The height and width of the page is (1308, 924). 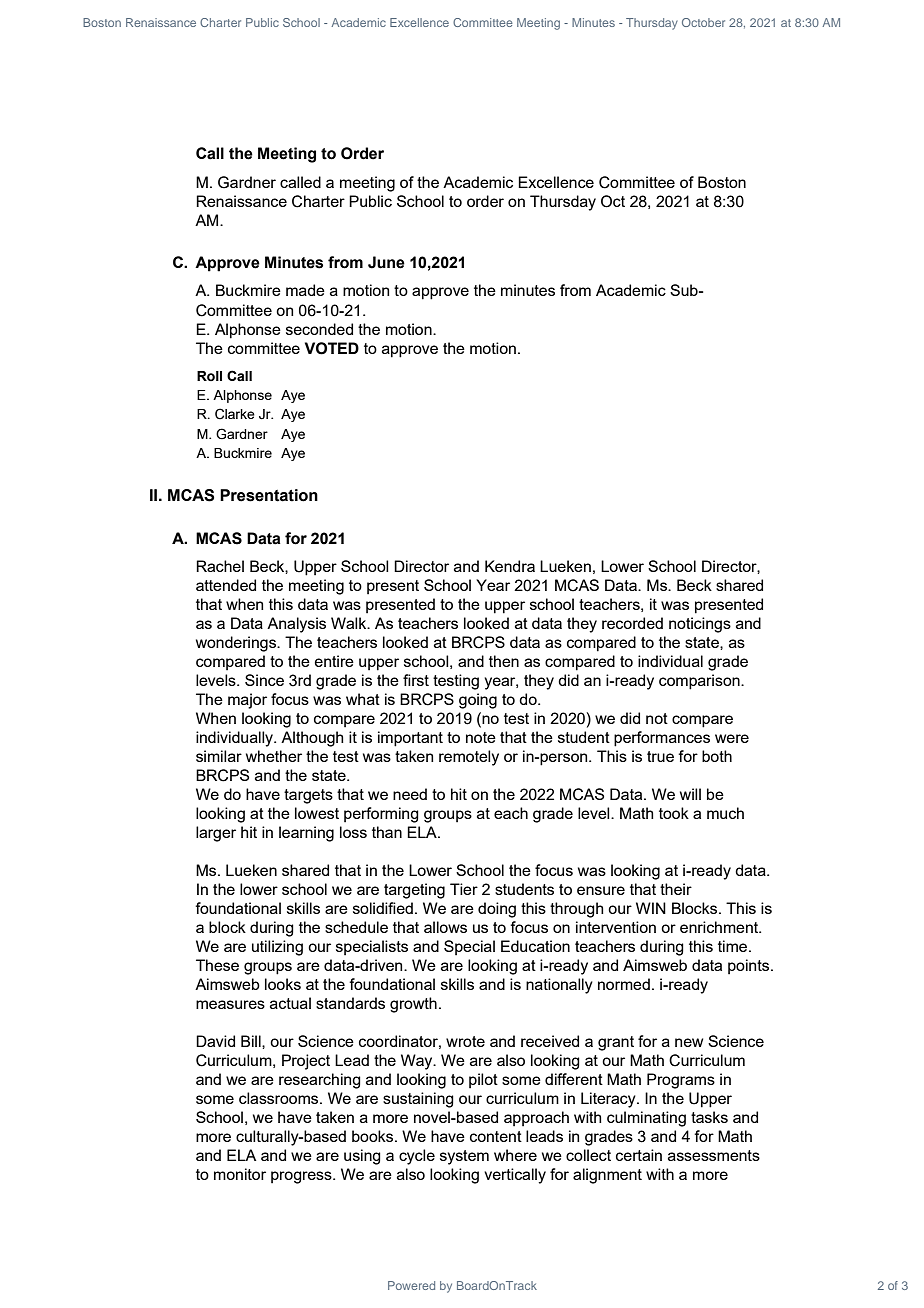 What do you see at coordinates (306, 834) in the page?
I see `learning` at bounding box center [306, 834].
